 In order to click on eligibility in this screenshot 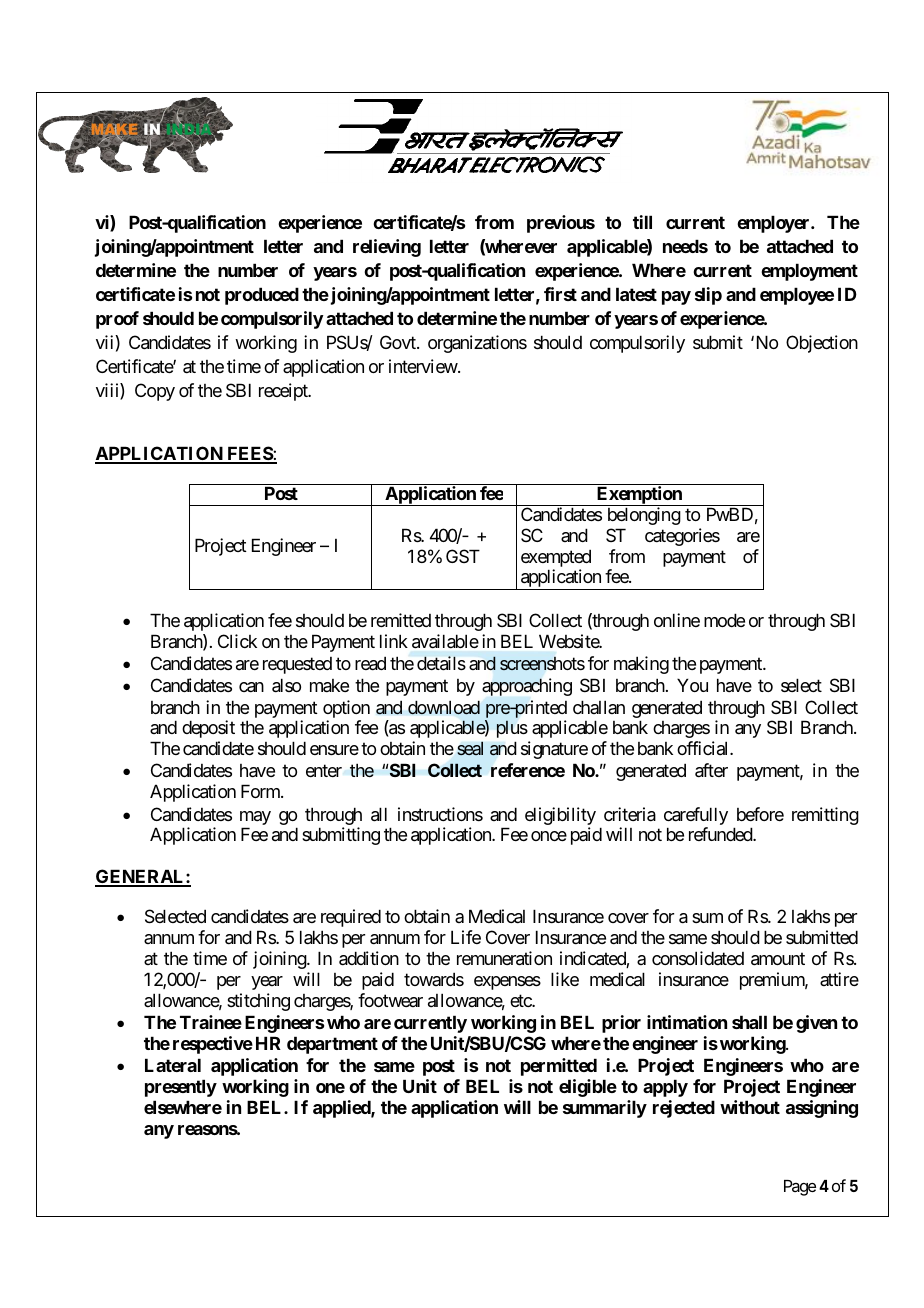, I will do `click(560, 816)`.
